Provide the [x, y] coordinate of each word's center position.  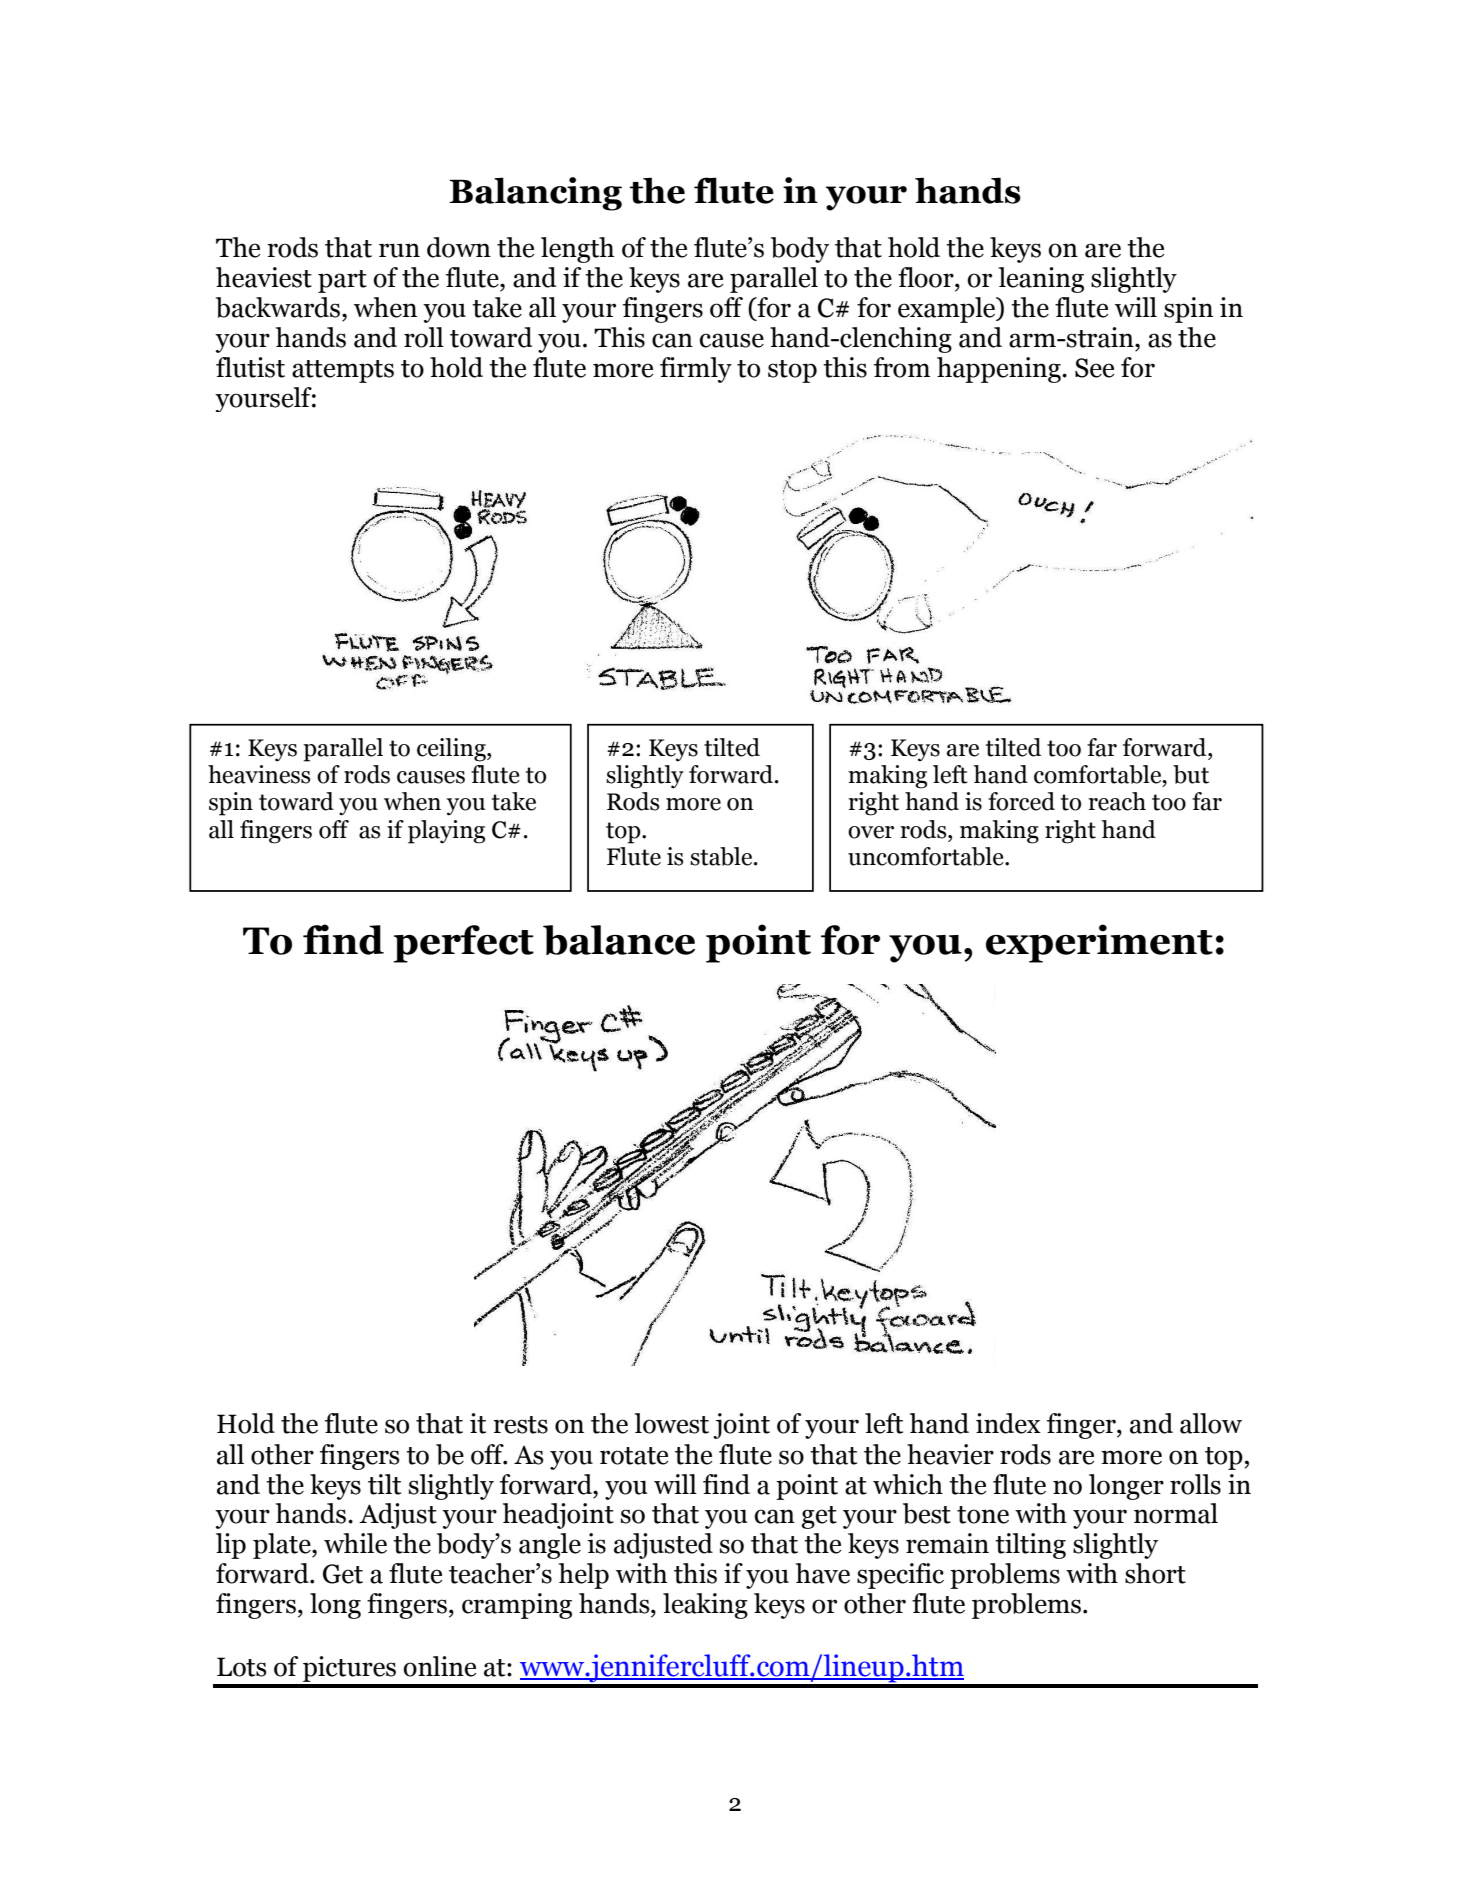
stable [722, 856]
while [355, 1543]
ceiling [452, 750]
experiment [1099, 943]
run [399, 250]
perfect [463, 944]
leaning [1041, 280]
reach [1117, 801]
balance [619, 940]
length [577, 250]
